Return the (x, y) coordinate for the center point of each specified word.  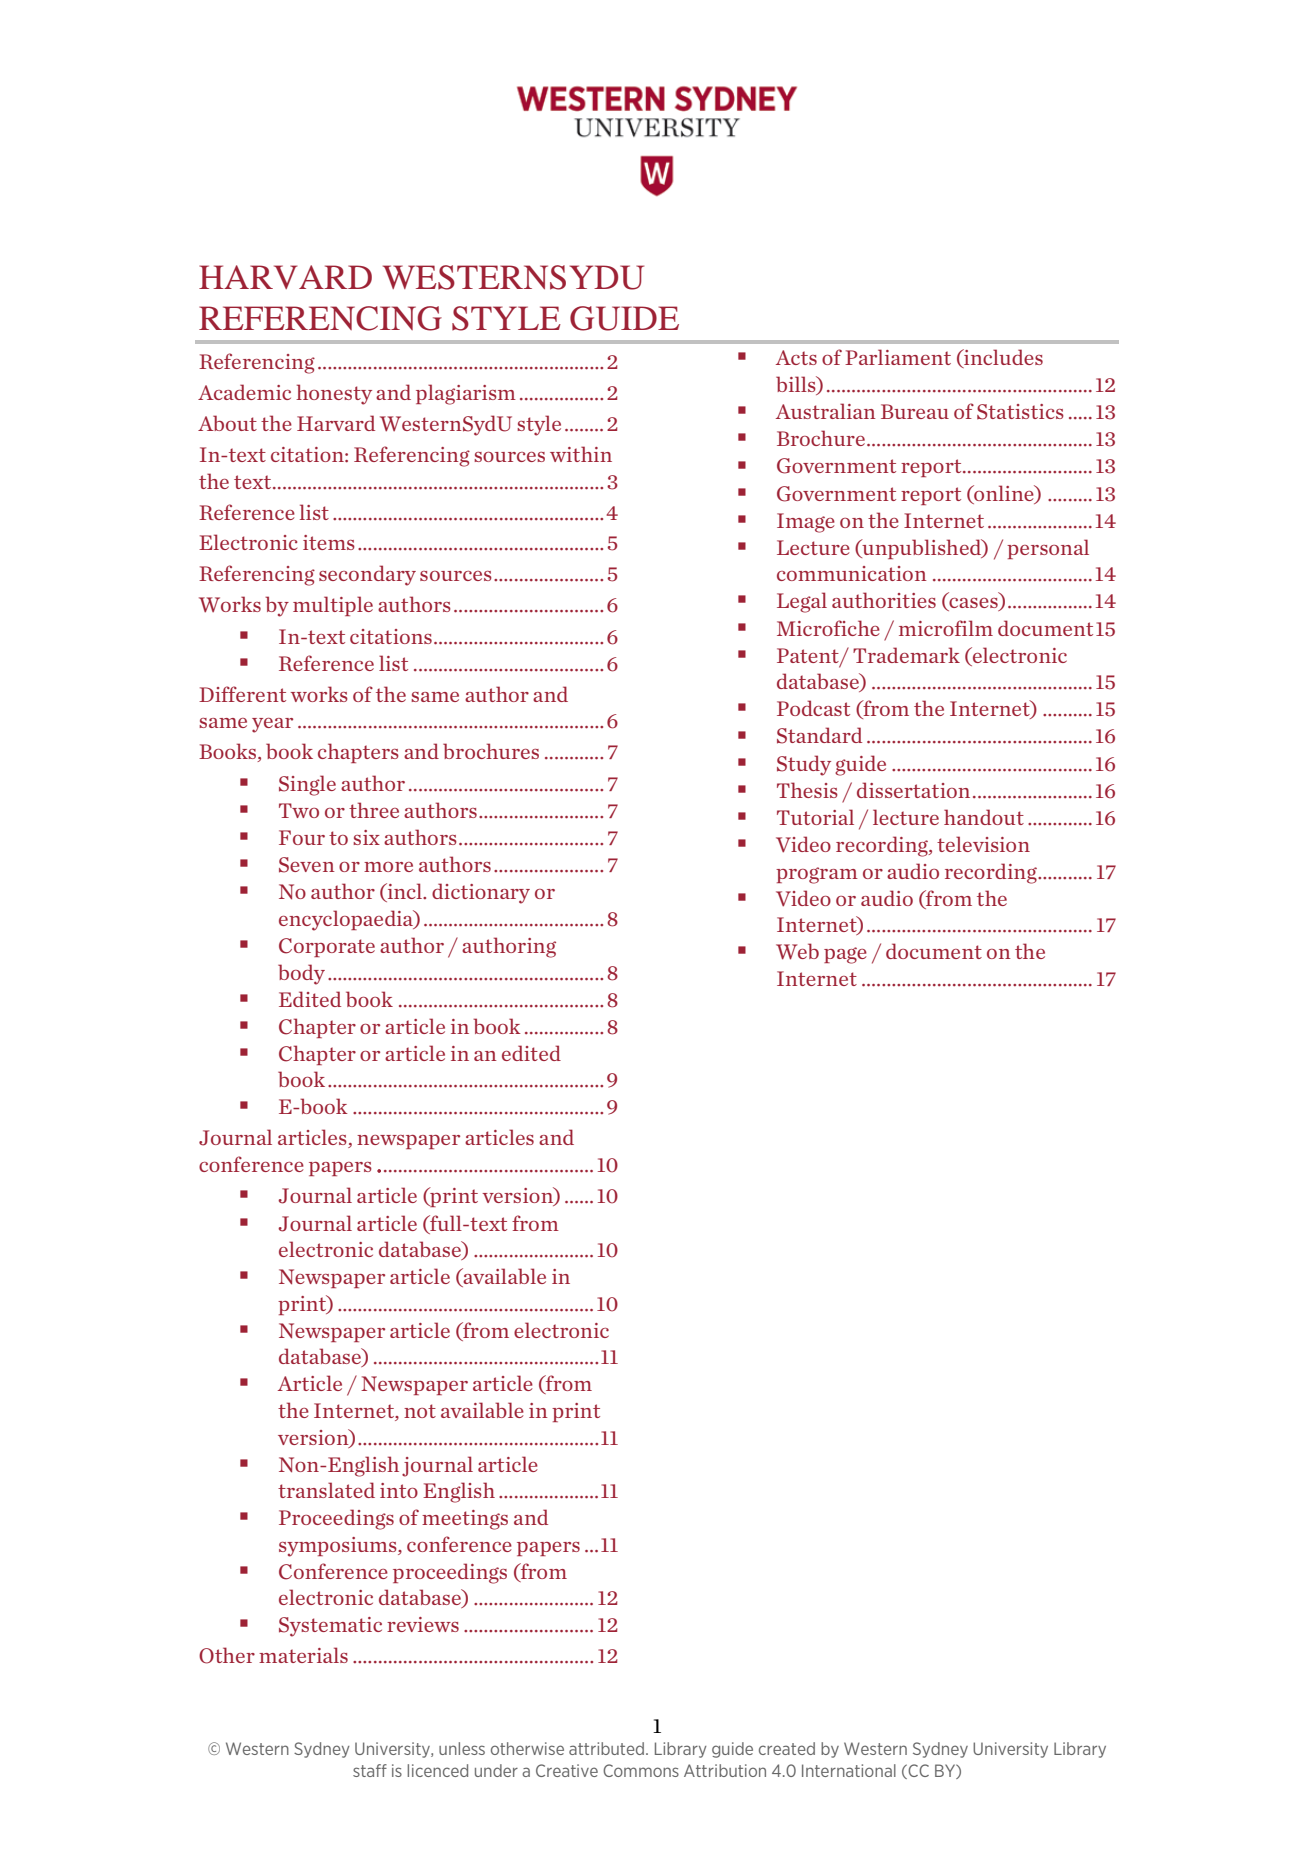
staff (370, 1770)
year (272, 725)
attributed (606, 1748)
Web (797, 951)
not (420, 1411)
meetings (465, 1520)
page (845, 955)
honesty (334, 394)
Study (804, 765)
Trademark (906, 655)
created (787, 1748)
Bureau (915, 411)
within (581, 454)
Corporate (327, 947)
